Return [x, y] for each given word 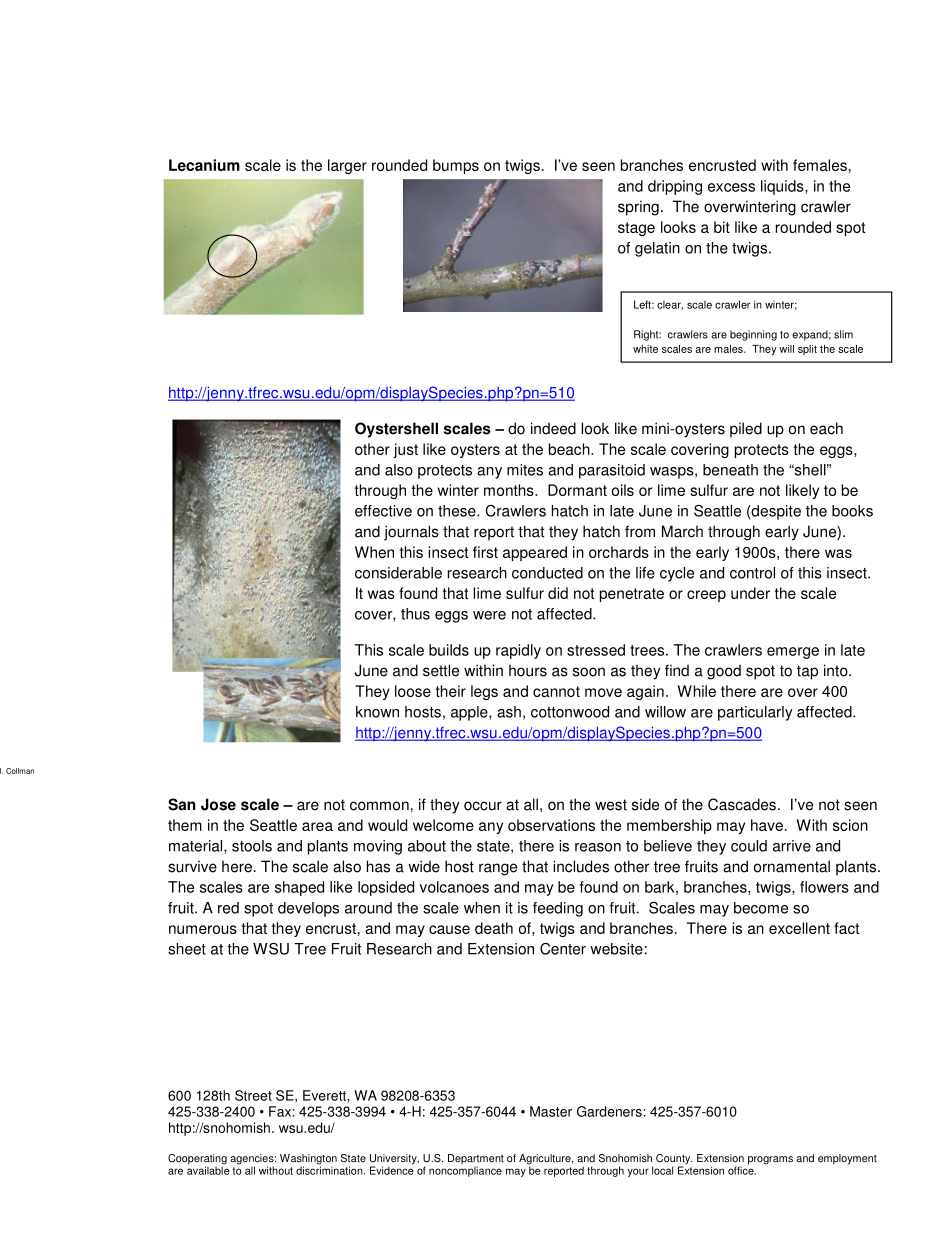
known [377, 712]
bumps [456, 166]
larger [347, 166]
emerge [793, 653]
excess [731, 187]
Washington [308, 1160]
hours [528, 670]
